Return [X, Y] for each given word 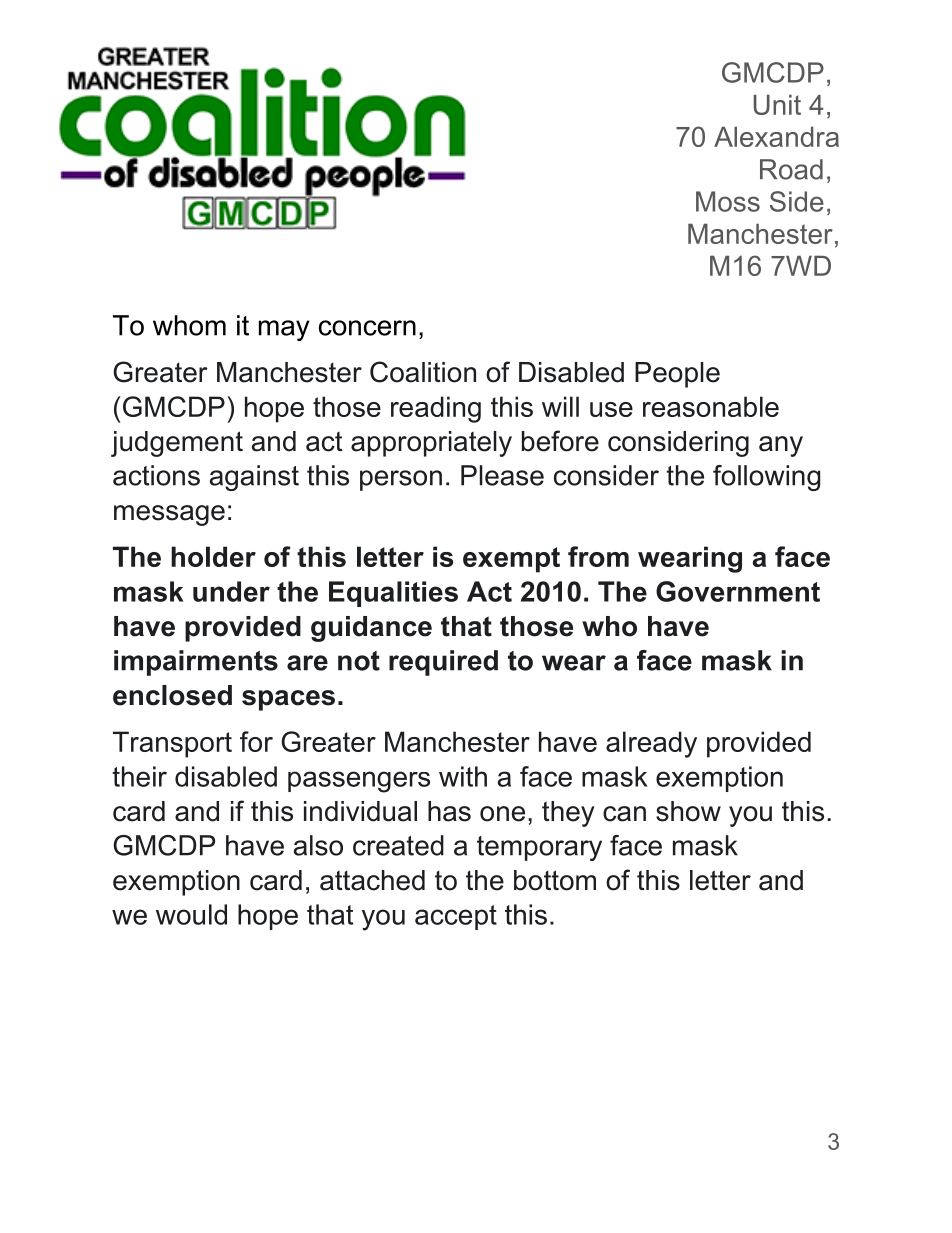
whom [189, 325]
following [766, 478]
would [191, 914]
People [677, 375]
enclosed [172, 695]
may [284, 330]
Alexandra [776, 136]
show [688, 811]
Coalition [423, 372]
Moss [728, 201]
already [651, 744]
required [443, 663]
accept [456, 917]
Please [502, 475]
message [169, 515]
